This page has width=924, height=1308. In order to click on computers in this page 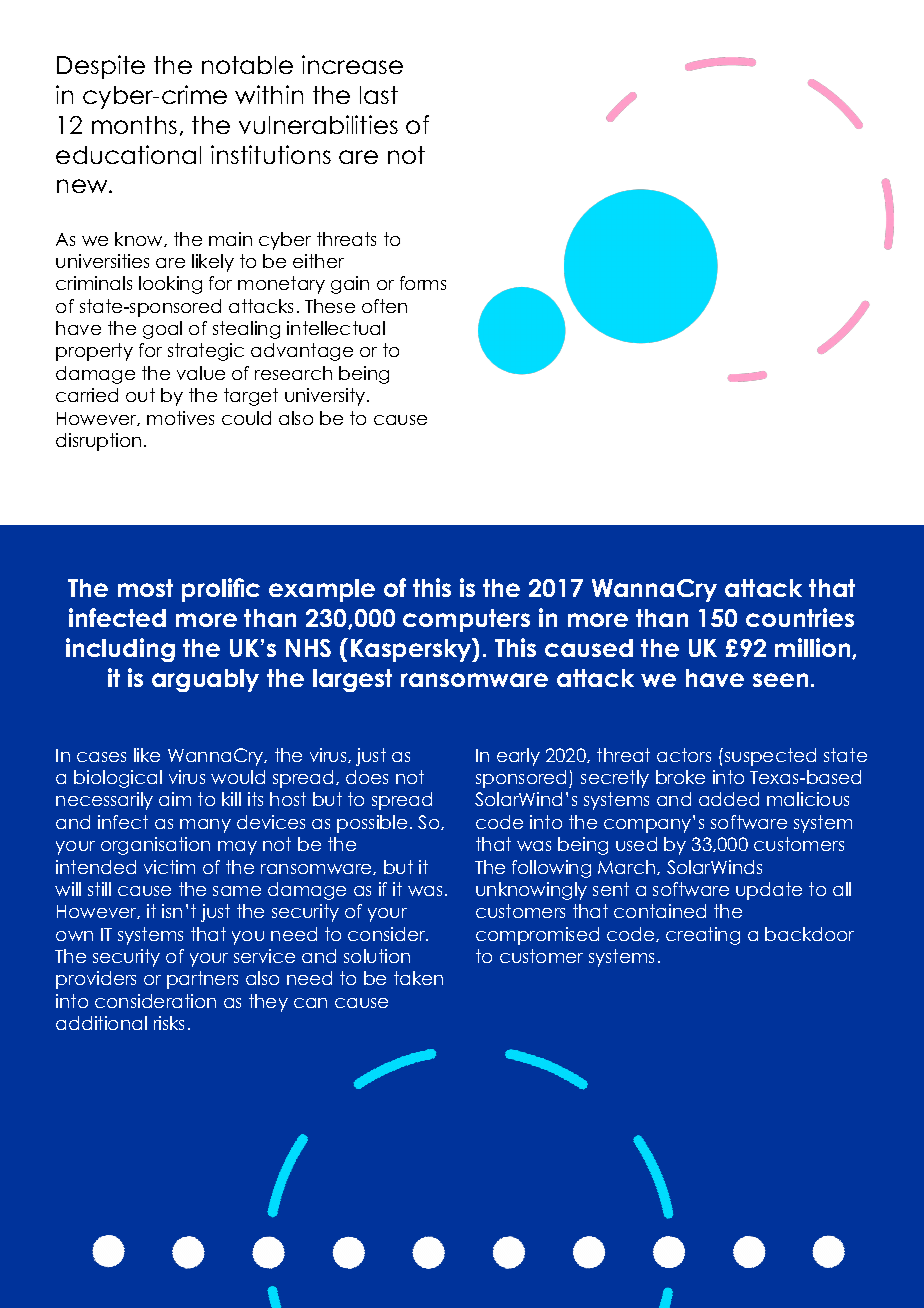, I will do `click(466, 620)`.
